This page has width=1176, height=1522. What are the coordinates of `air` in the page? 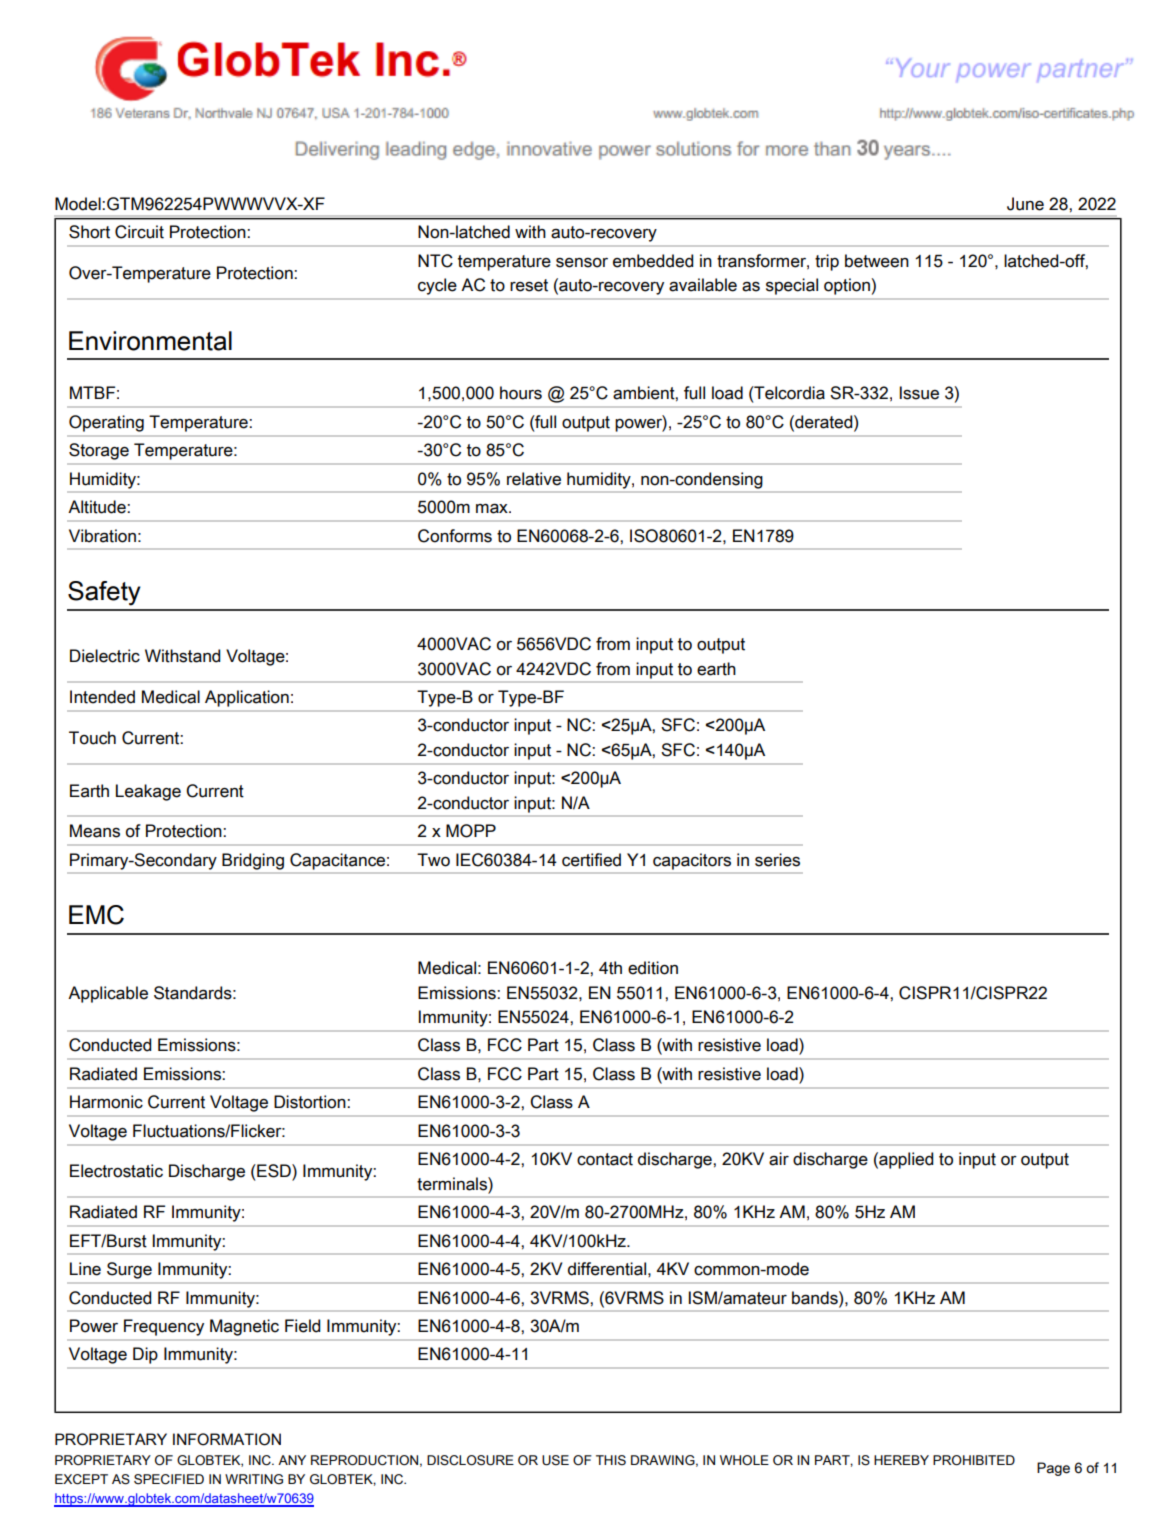 It's located at (779, 1159).
